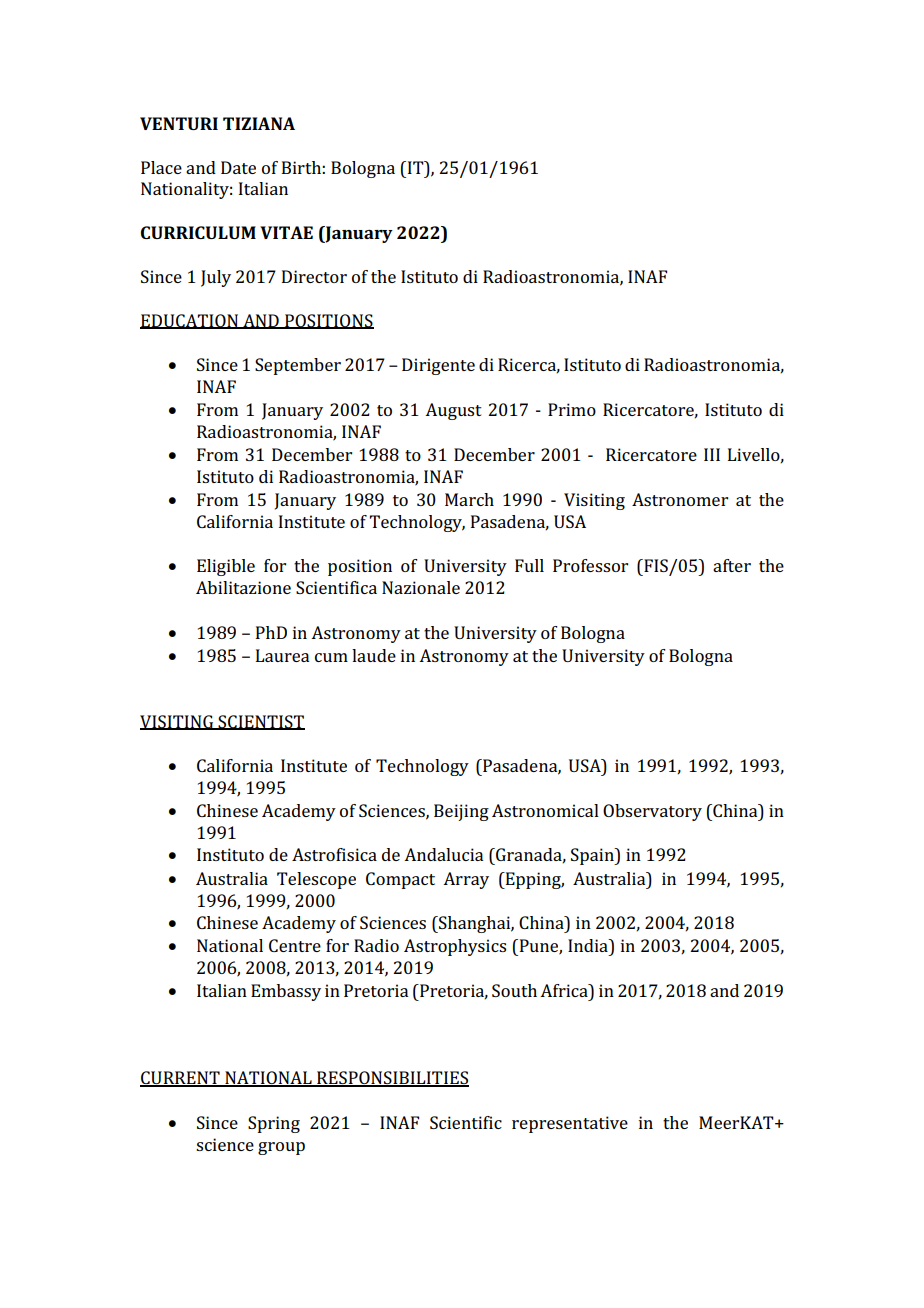  I want to click on Spring, so click(274, 1124).
